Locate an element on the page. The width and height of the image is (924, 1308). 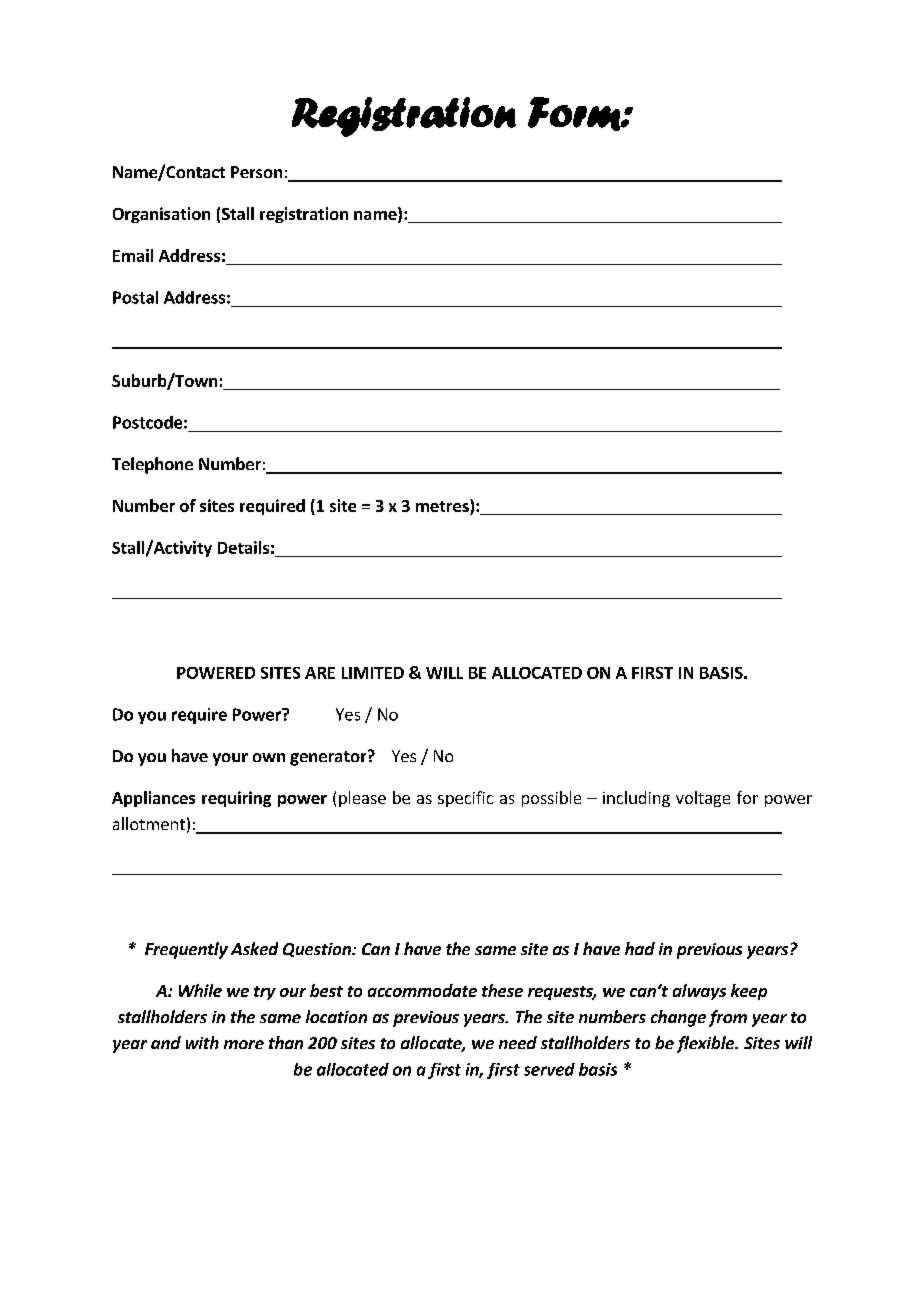
voltage is located at coordinates (703, 799).
